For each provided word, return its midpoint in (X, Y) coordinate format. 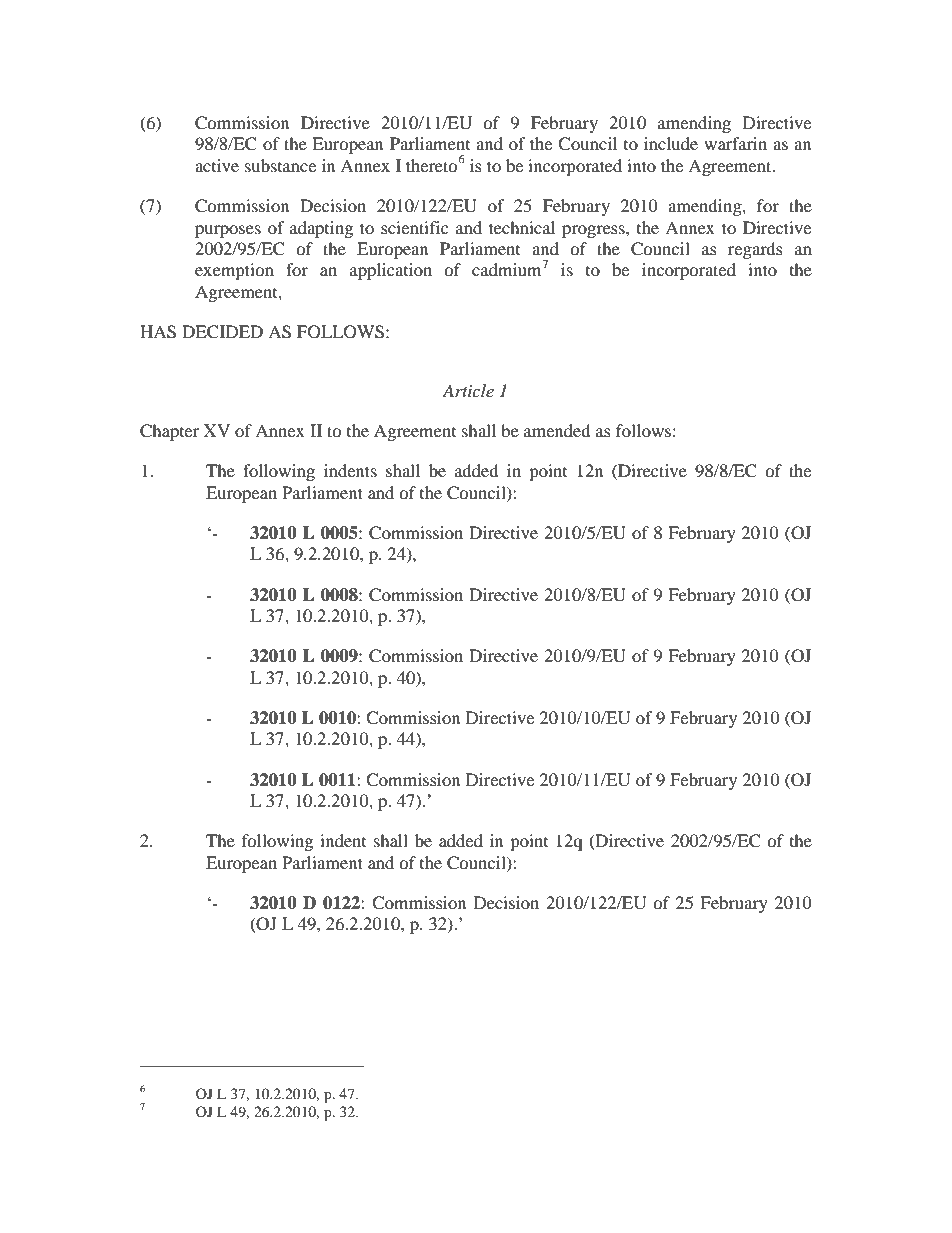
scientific (414, 227)
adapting (321, 229)
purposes (228, 231)
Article (468, 390)
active (217, 165)
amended (557, 430)
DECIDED (222, 332)
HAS (158, 332)
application (391, 271)
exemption (234, 271)
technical (522, 227)
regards (755, 250)
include (671, 143)
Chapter (169, 432)
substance (280, 165)
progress (594, 231)
